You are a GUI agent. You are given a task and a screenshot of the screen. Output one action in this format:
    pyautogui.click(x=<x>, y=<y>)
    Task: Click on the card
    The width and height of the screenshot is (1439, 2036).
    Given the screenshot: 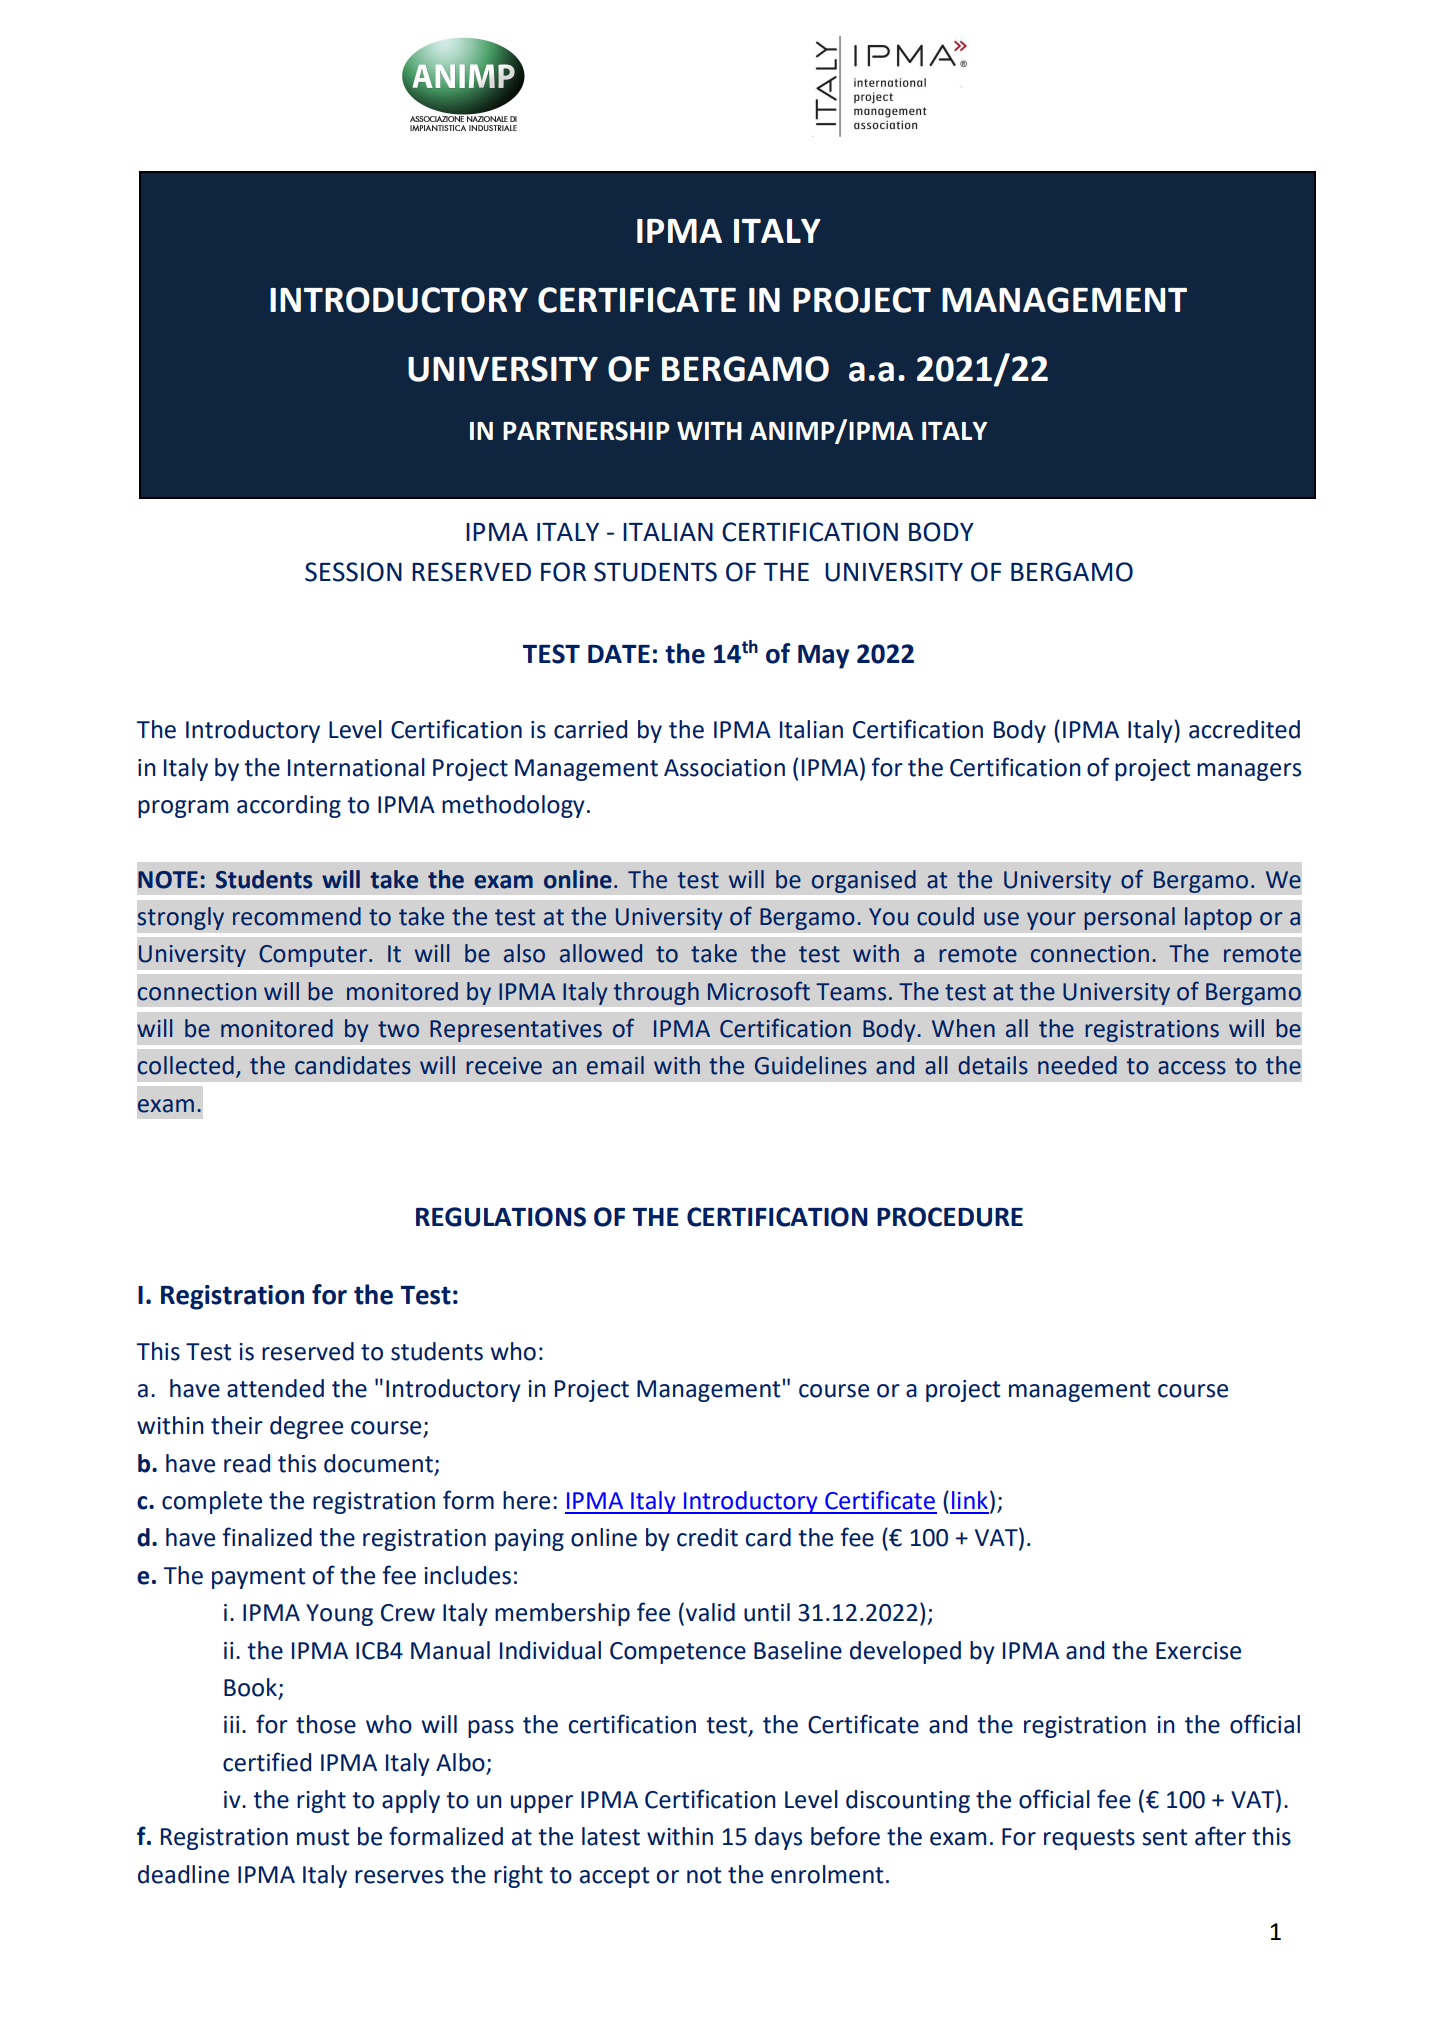 What is the action you would take?
    pyautogui.click(x=768, y=1537)
